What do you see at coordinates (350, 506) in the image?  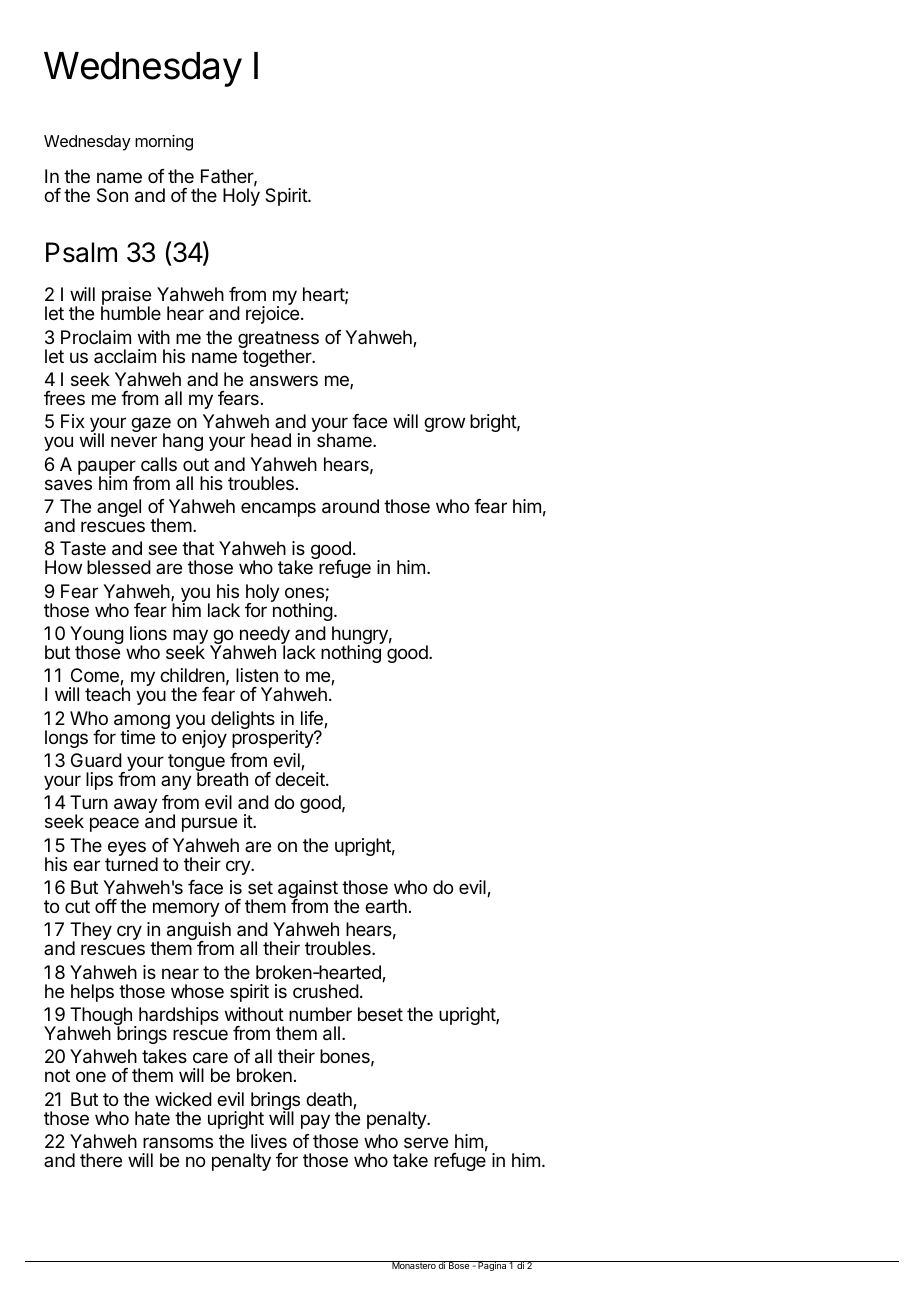 I see `around` at bounding box center [350, 506].
